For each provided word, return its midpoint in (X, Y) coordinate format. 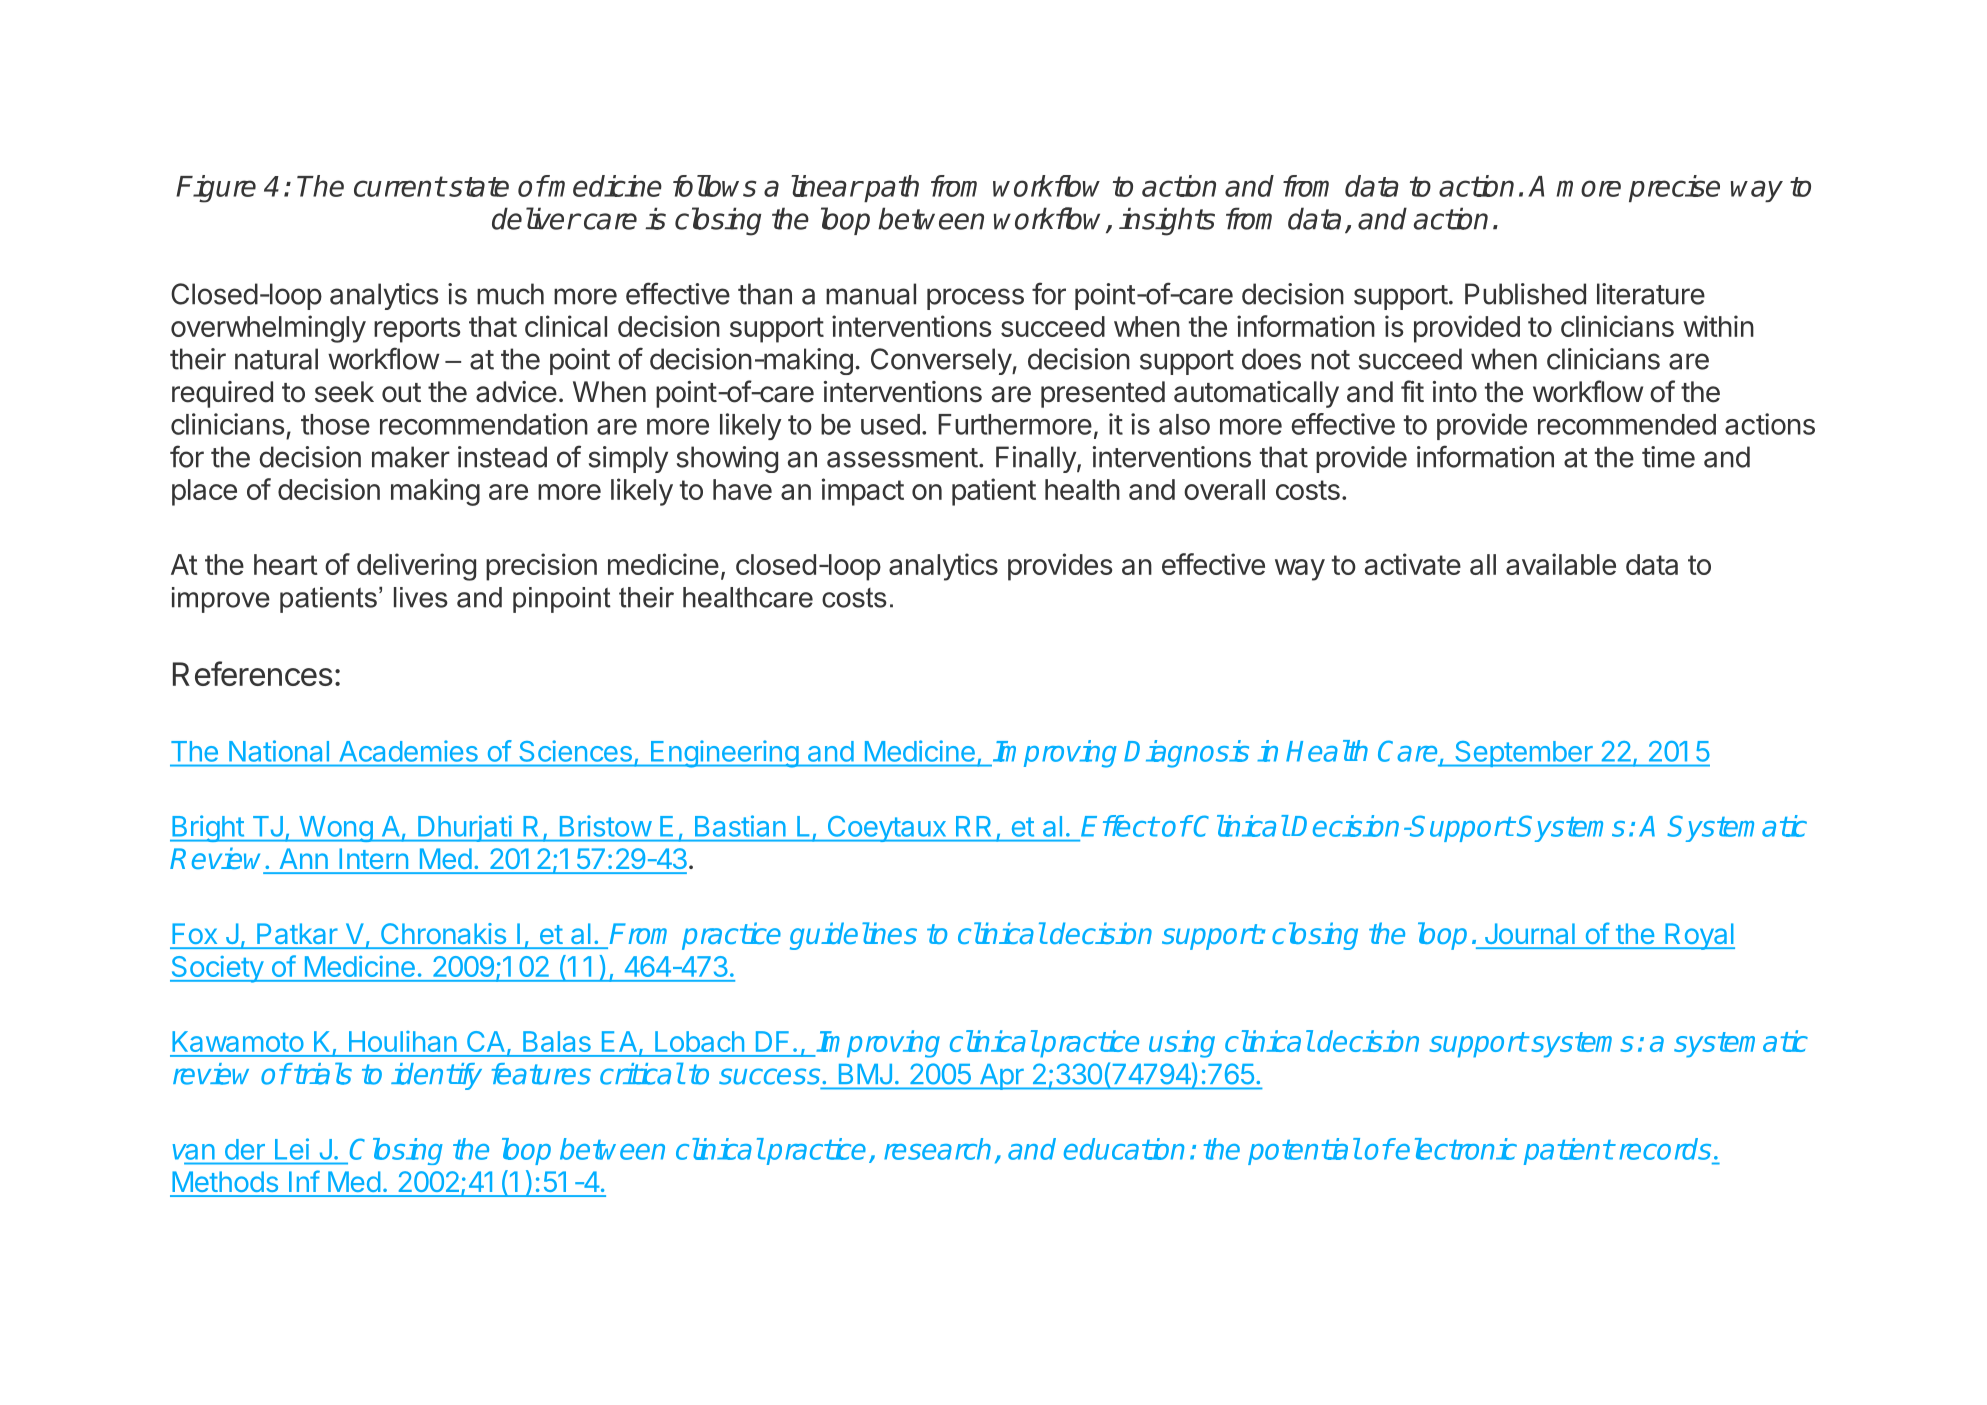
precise (1674, 188)
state (478, 187)
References (252, 673)
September (1524, 754)
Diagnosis (1186, 754)
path (890, 188)
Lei (292, 1149)
